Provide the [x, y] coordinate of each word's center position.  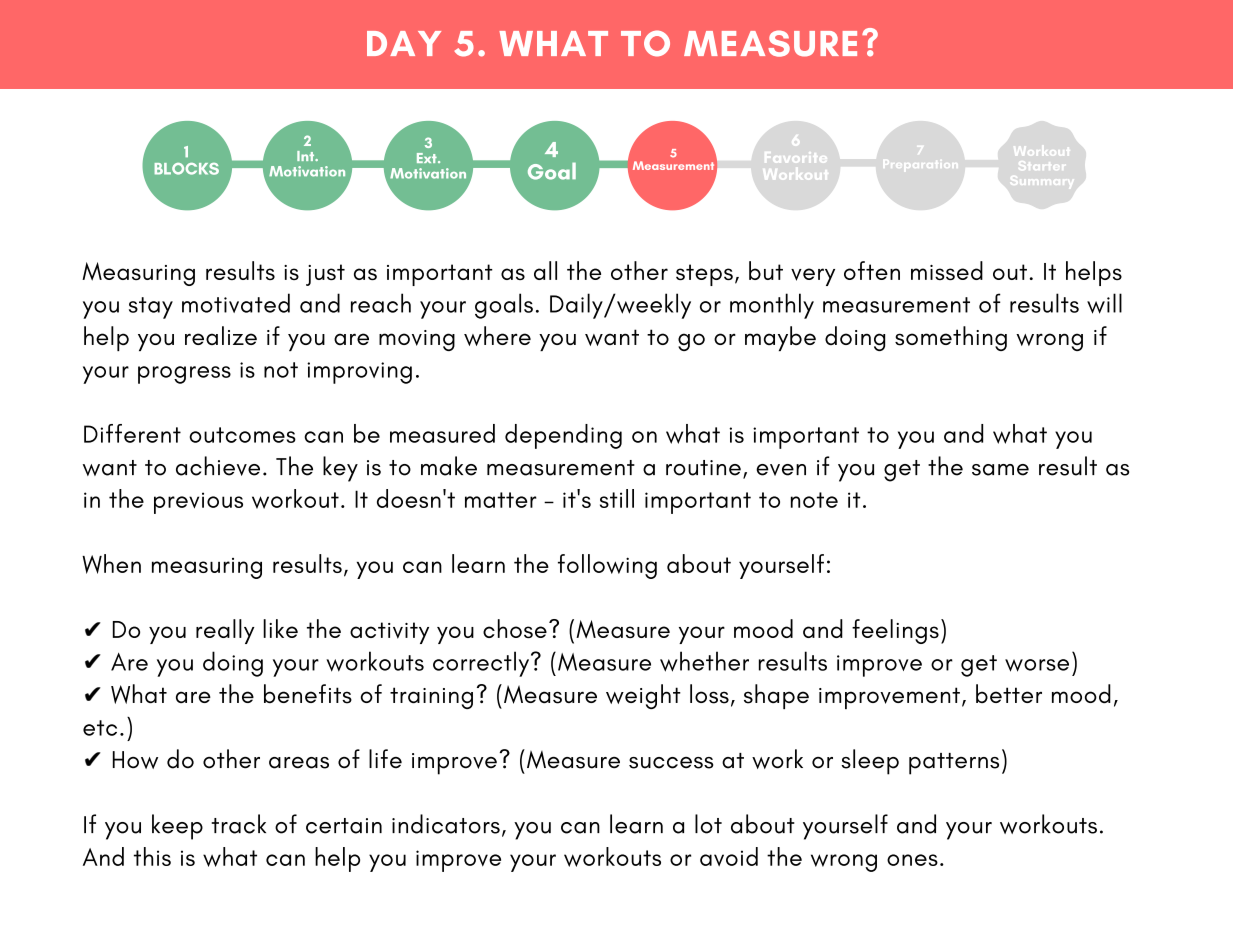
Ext [428, 158]
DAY [404, 43]
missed [947, 270]
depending [563, 436]
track [238, 824]
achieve [218, 466]
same [1000, 470]
